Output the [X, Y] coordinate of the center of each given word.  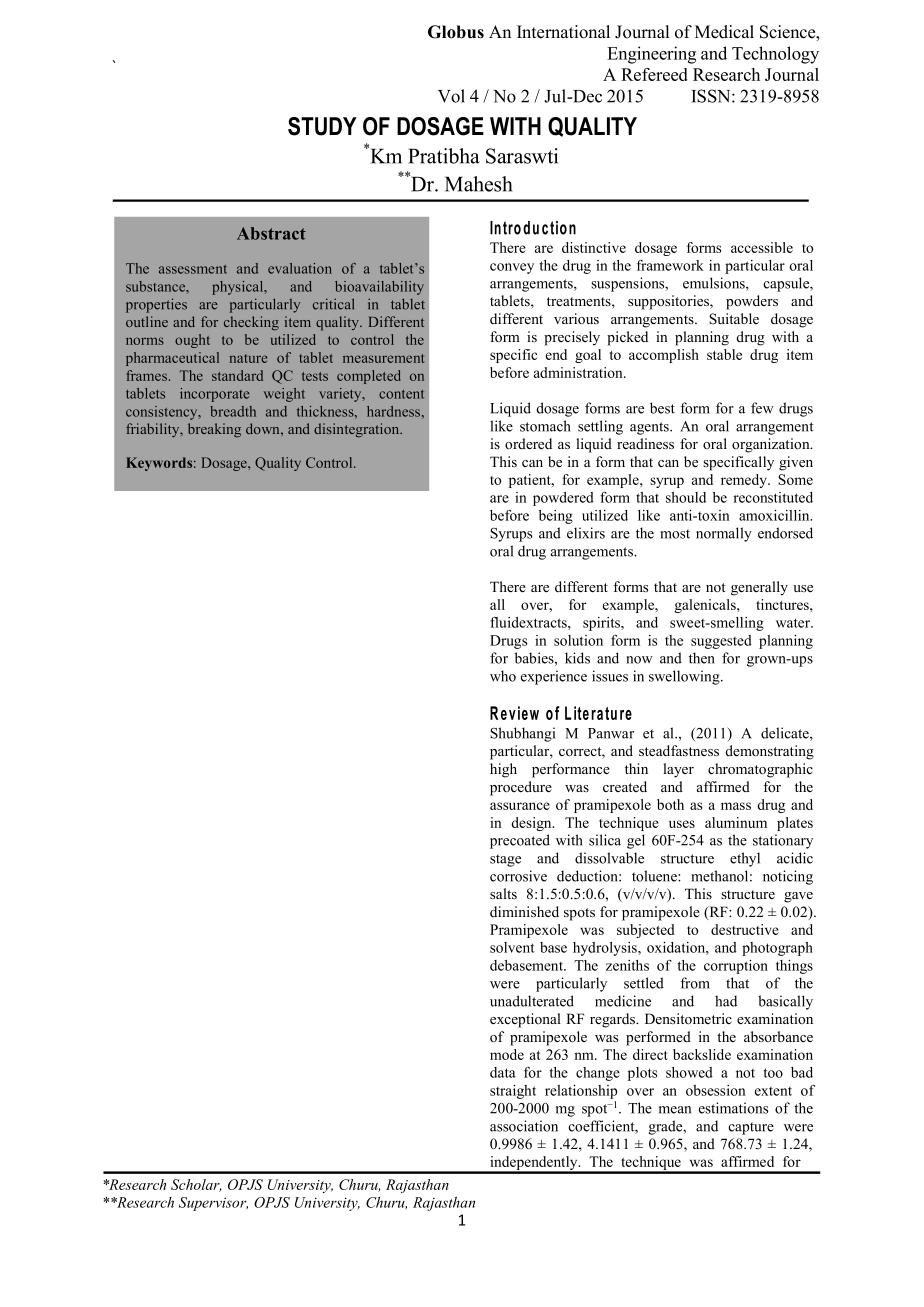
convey [512, 268]
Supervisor [213, 1204]
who [503, 676]
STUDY [322, 126]
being [556, 517]
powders [752, 302]
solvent [512, 947]
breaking [214, 430]
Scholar [196, 1185]
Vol [451, 96]
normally [724, 534]
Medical [724, 32]
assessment [193, 269]
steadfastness [679, 750]
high [503, 770]
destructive [745, 929]
